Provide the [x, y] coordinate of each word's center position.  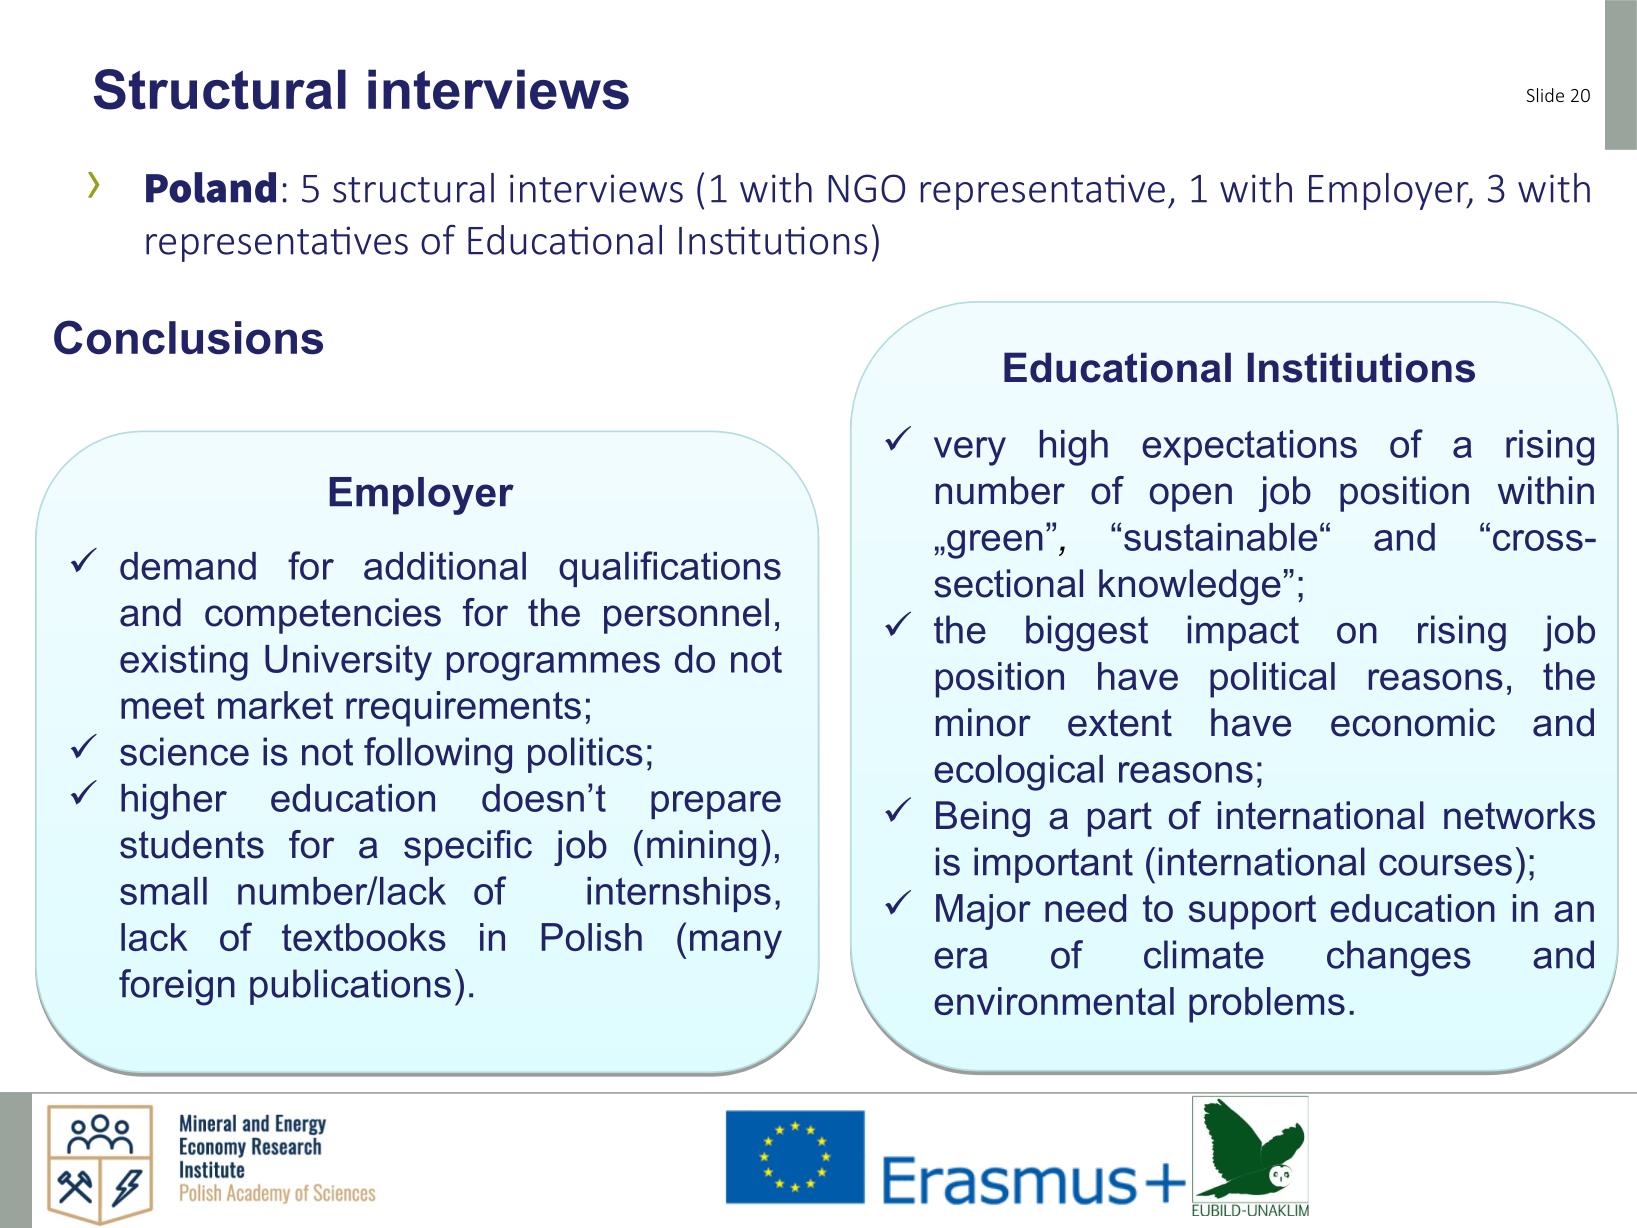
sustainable [1220, 537]
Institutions [773, 240]
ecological [1018, 773]
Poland [211, 187]
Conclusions [188, 337]
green [995, 544]
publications [350, 987]
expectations [1249, 447]
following [438, 755]
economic [1413, 722]
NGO [866, 188]
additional [445, 566]
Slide [1545, 95]
